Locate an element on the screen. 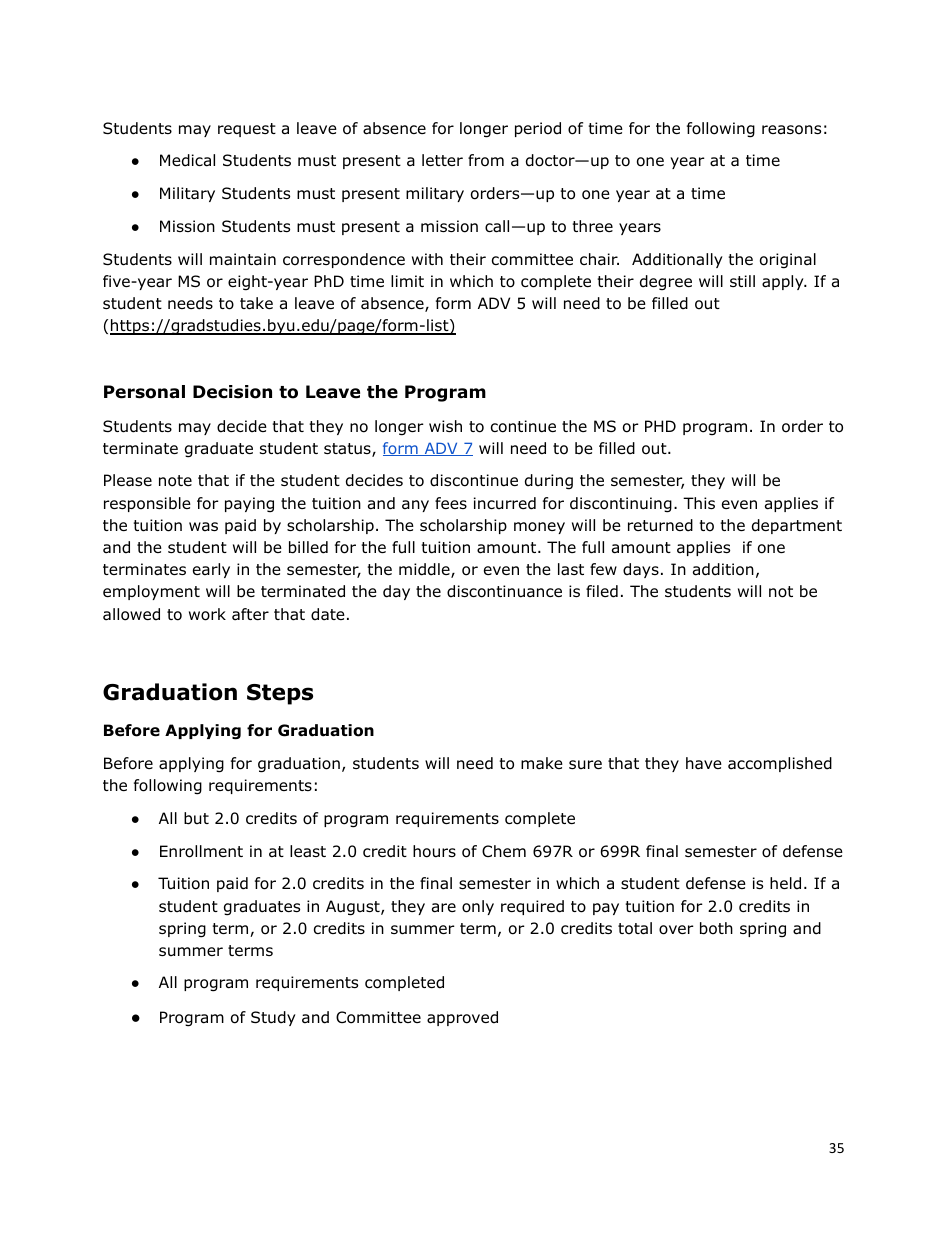 Image resolution: width=952 pixels, height=1233 pixels. reasons is located at coordinates (791, 130).
